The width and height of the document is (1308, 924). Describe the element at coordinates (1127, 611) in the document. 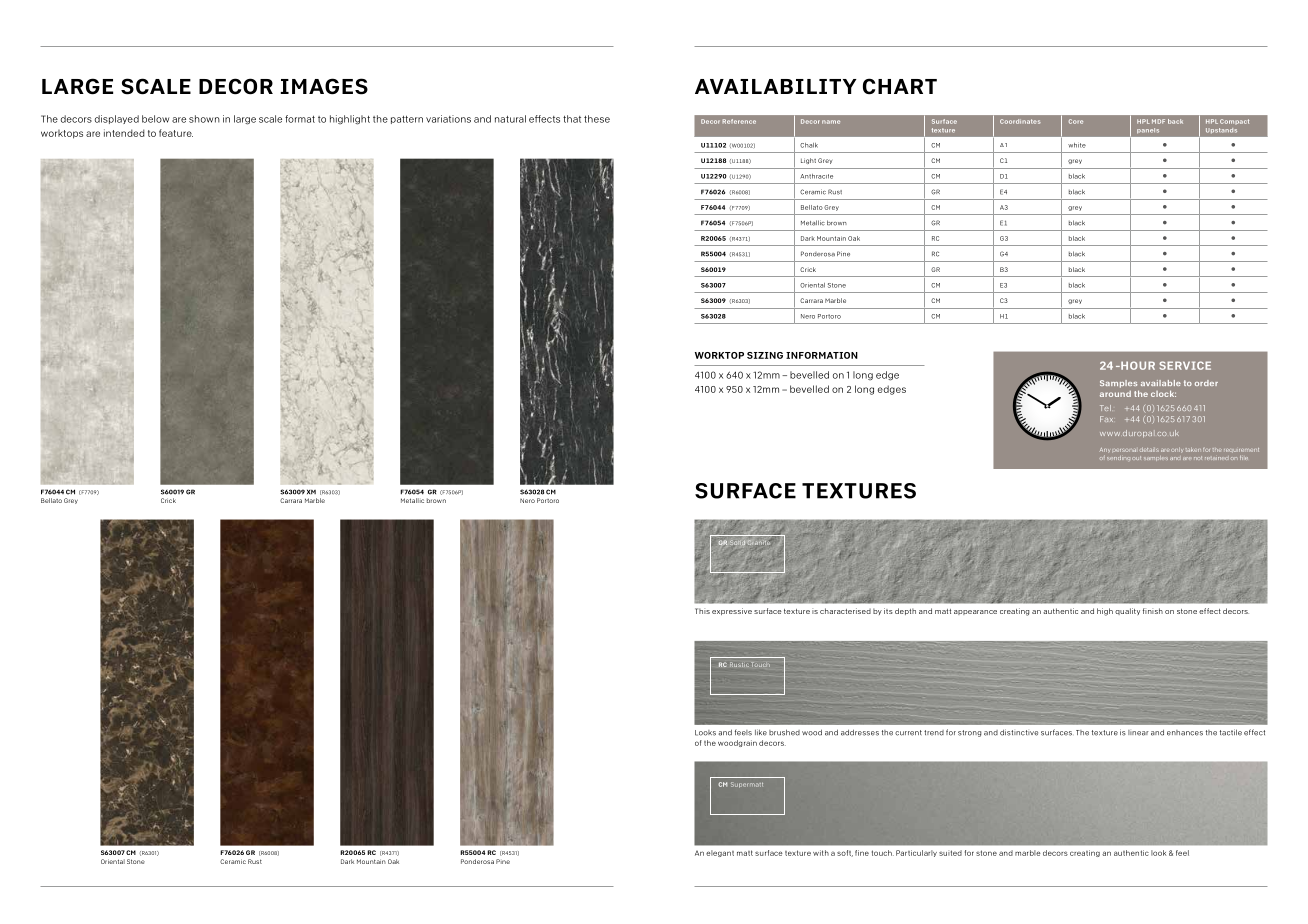

I see `quality` at that location.
